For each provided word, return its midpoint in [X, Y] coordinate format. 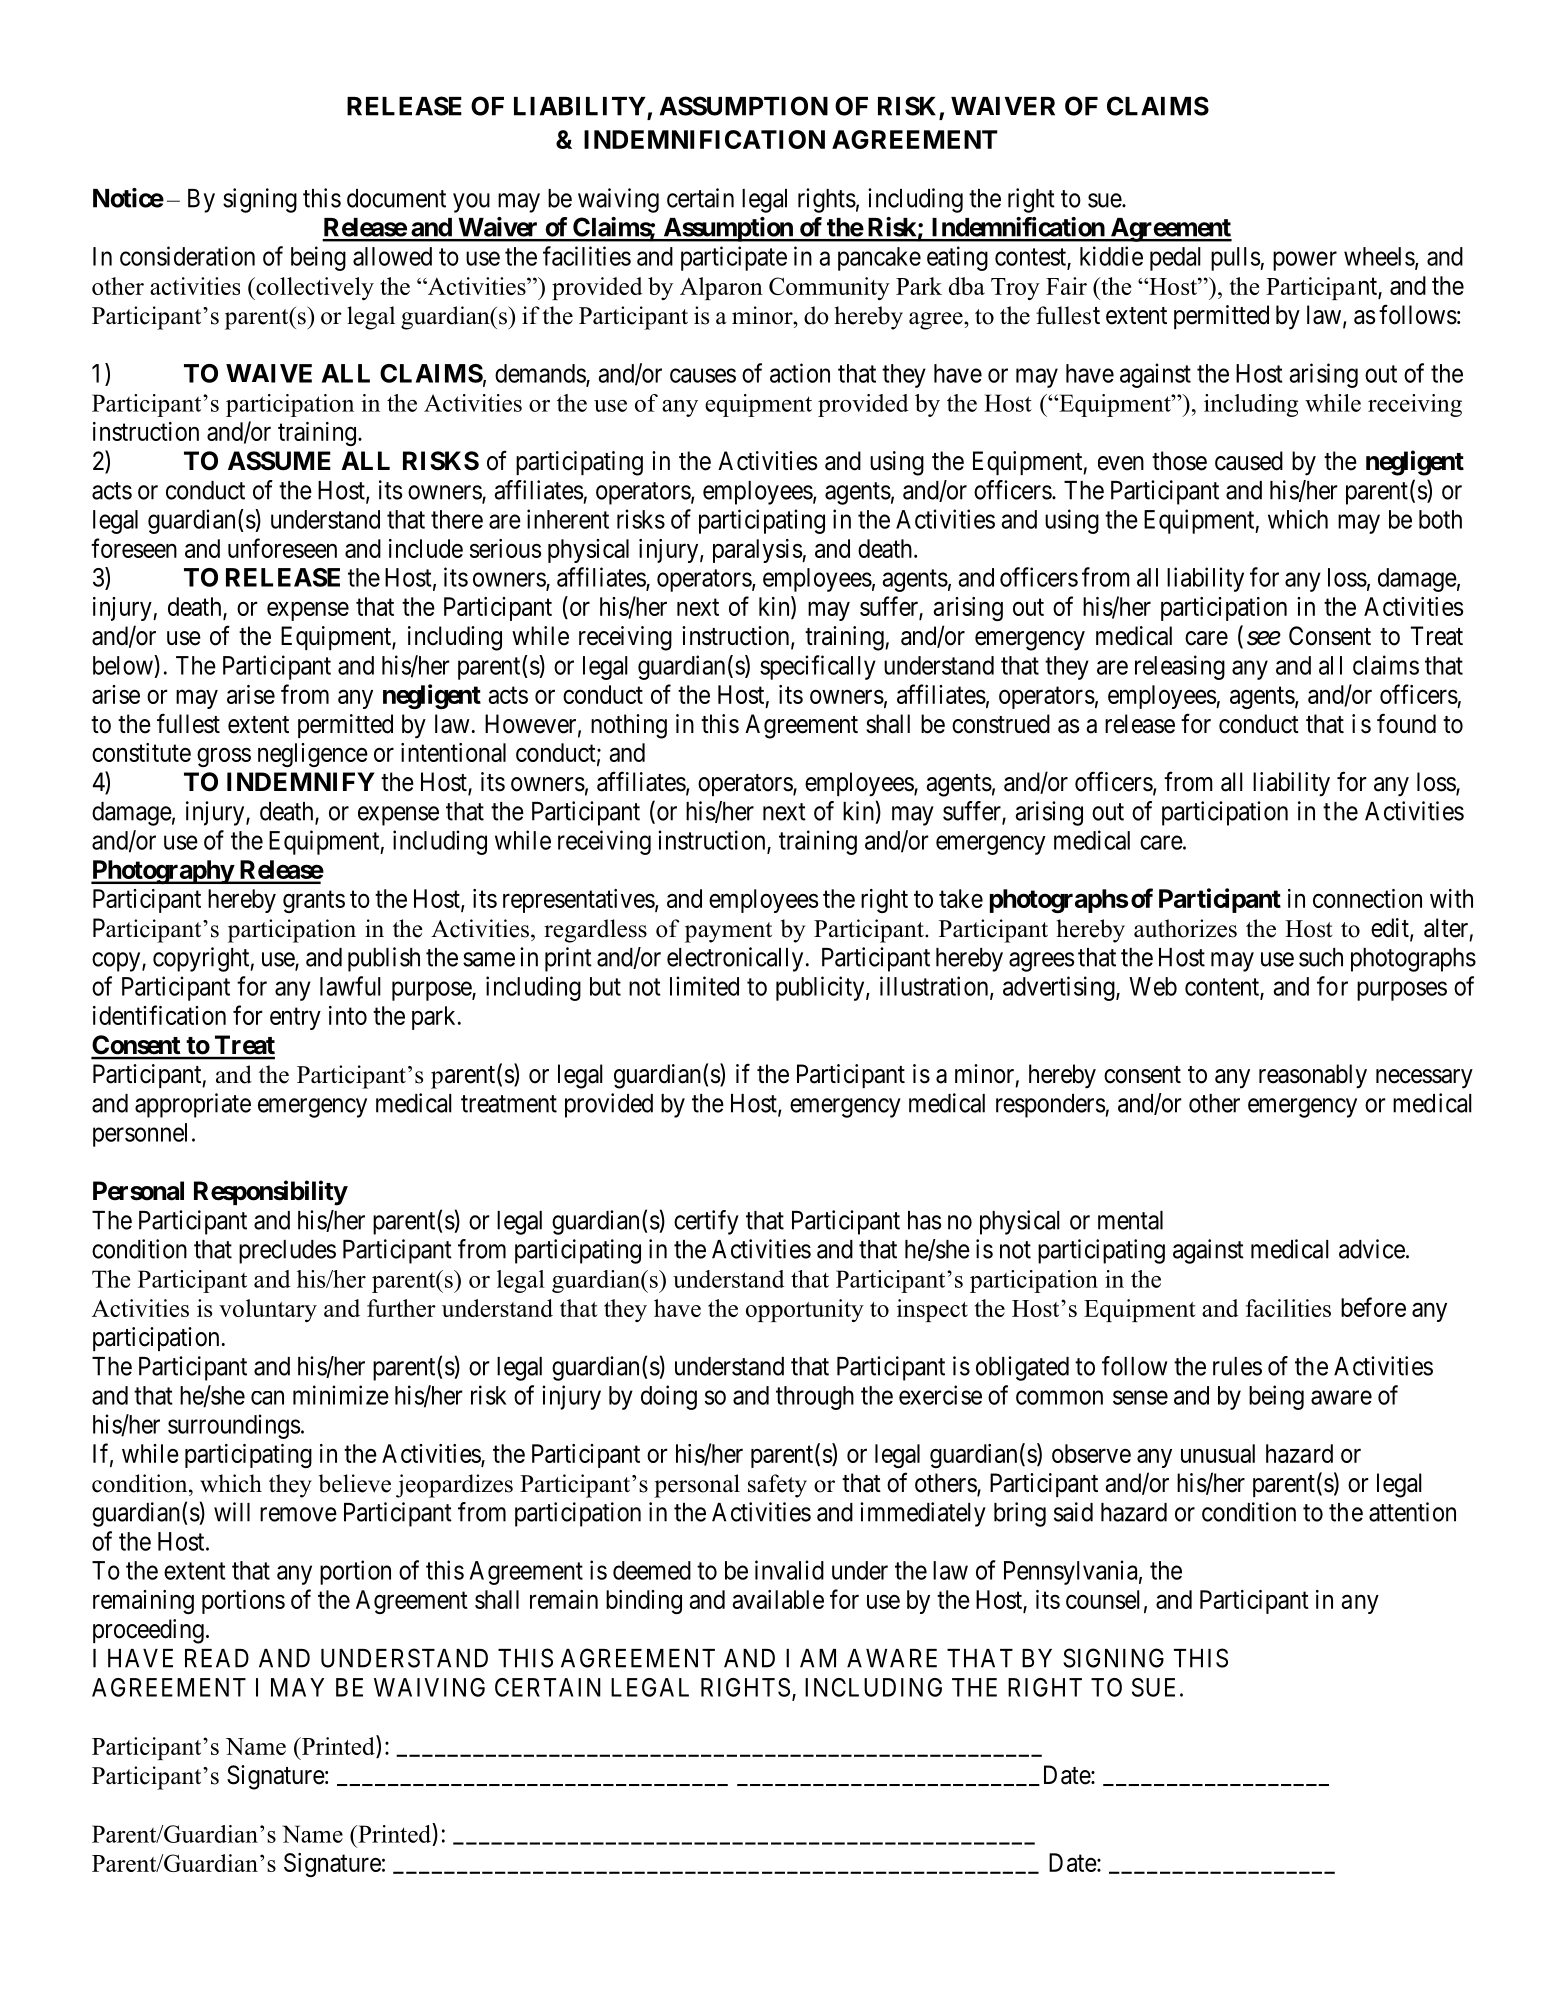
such [1321, 957]
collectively [314, 288]
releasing [1180, 667]
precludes [287, 1252]
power [1305, 261]
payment [728, 932]
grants [314, 902]
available [778, 1599]
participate [734, 258]
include [426, 548]
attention [1412, 1512]
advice [1372, 1249]
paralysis [758, 551]
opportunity [805, 1310]
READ [217, 1658]
